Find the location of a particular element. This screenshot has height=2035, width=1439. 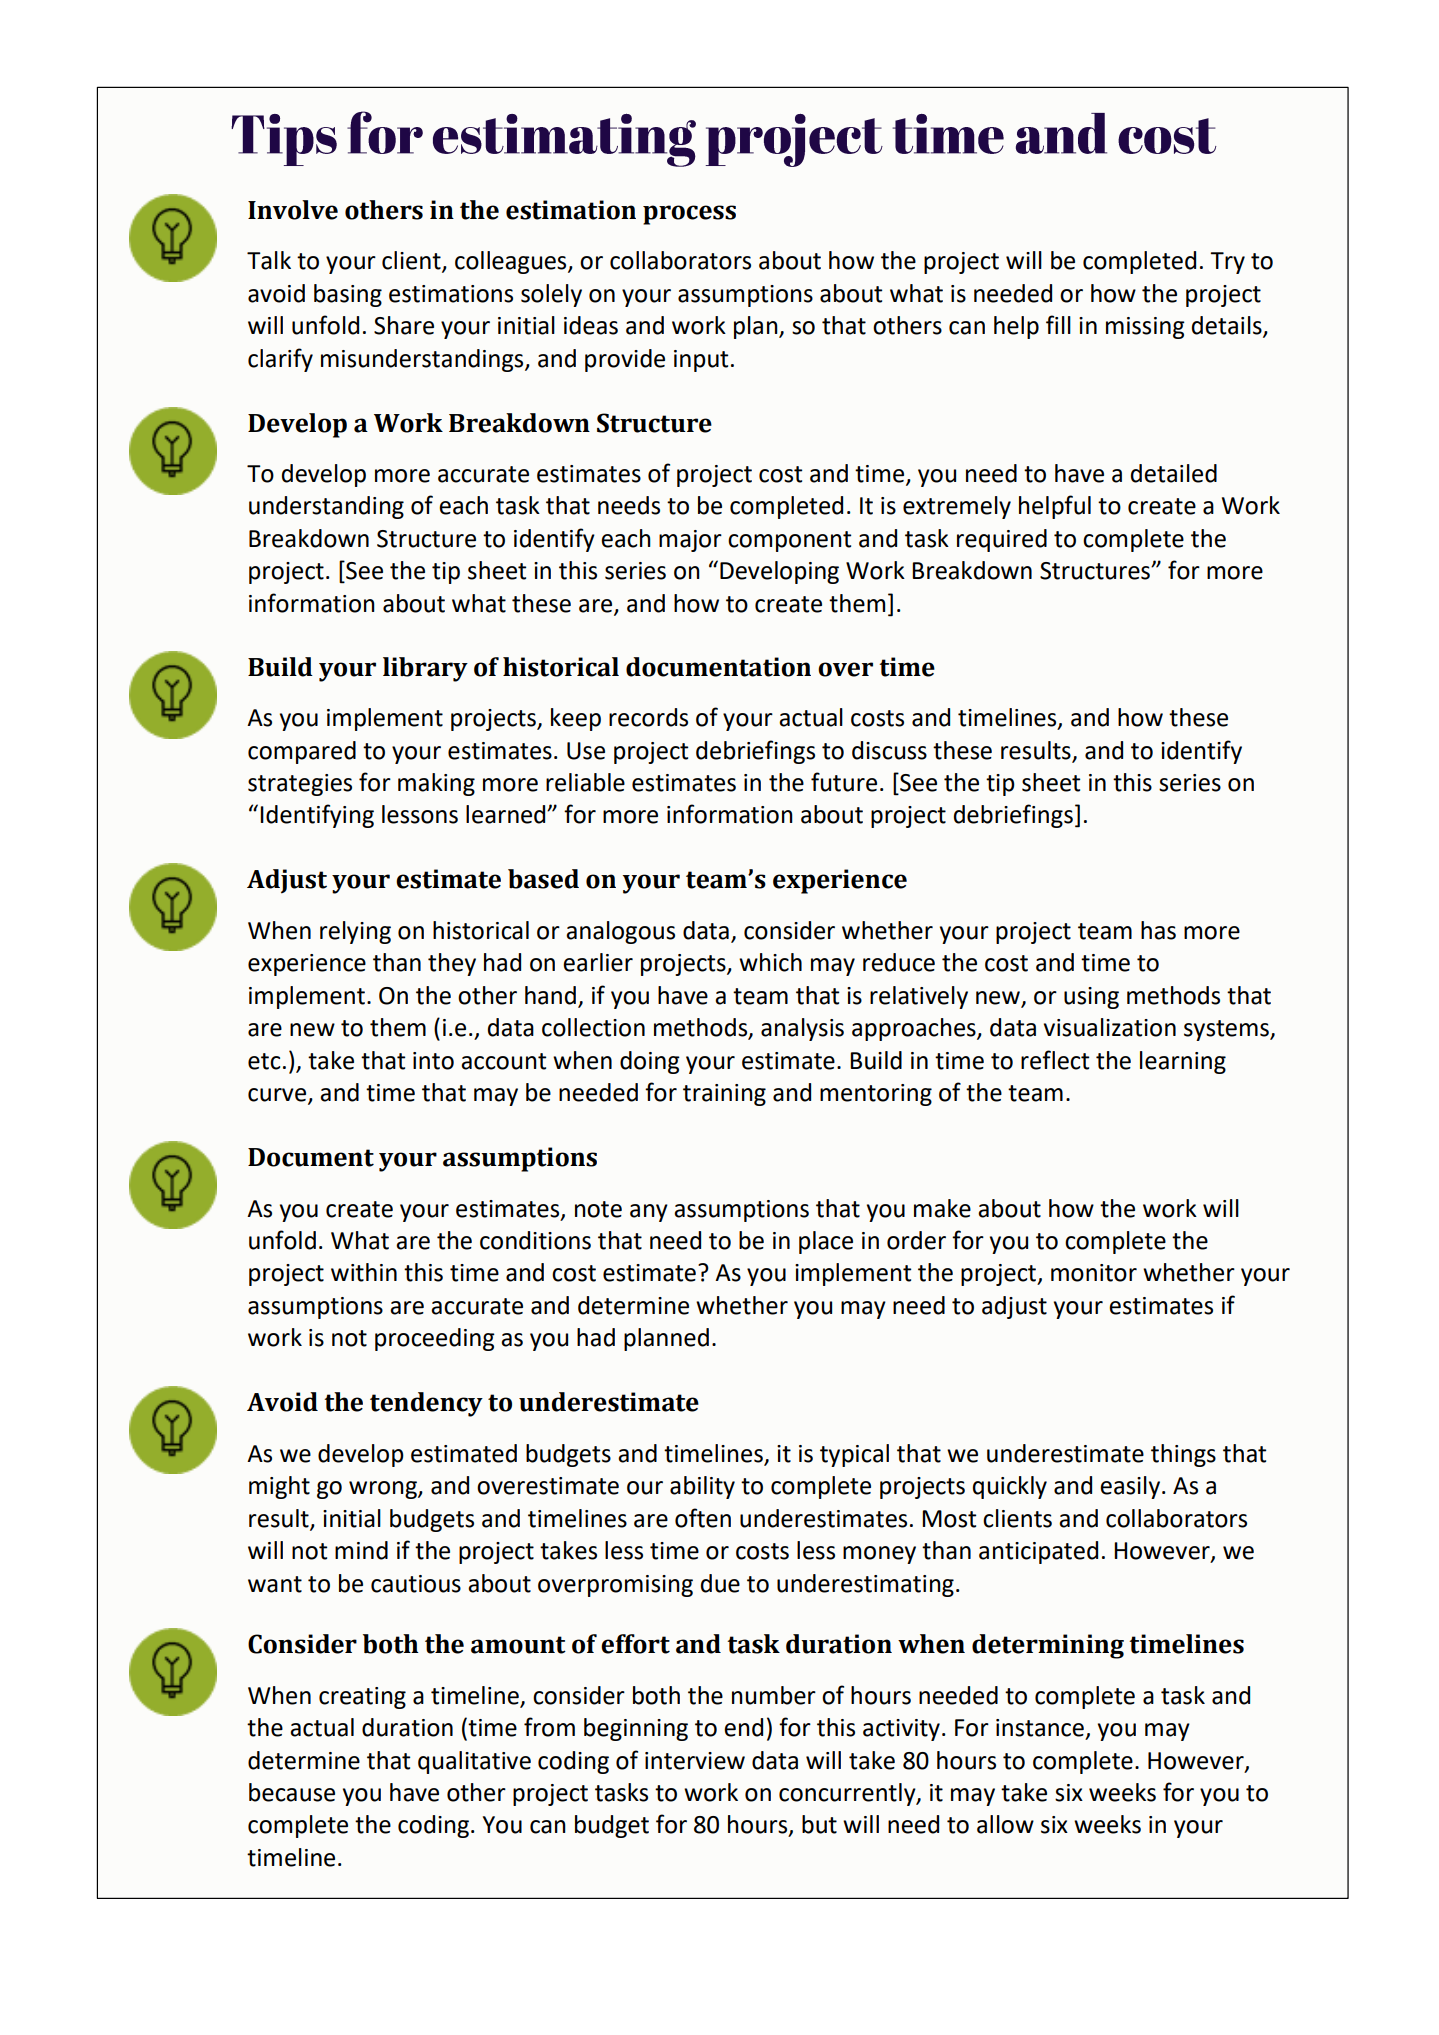

making is located at coordinates (436, 784).
